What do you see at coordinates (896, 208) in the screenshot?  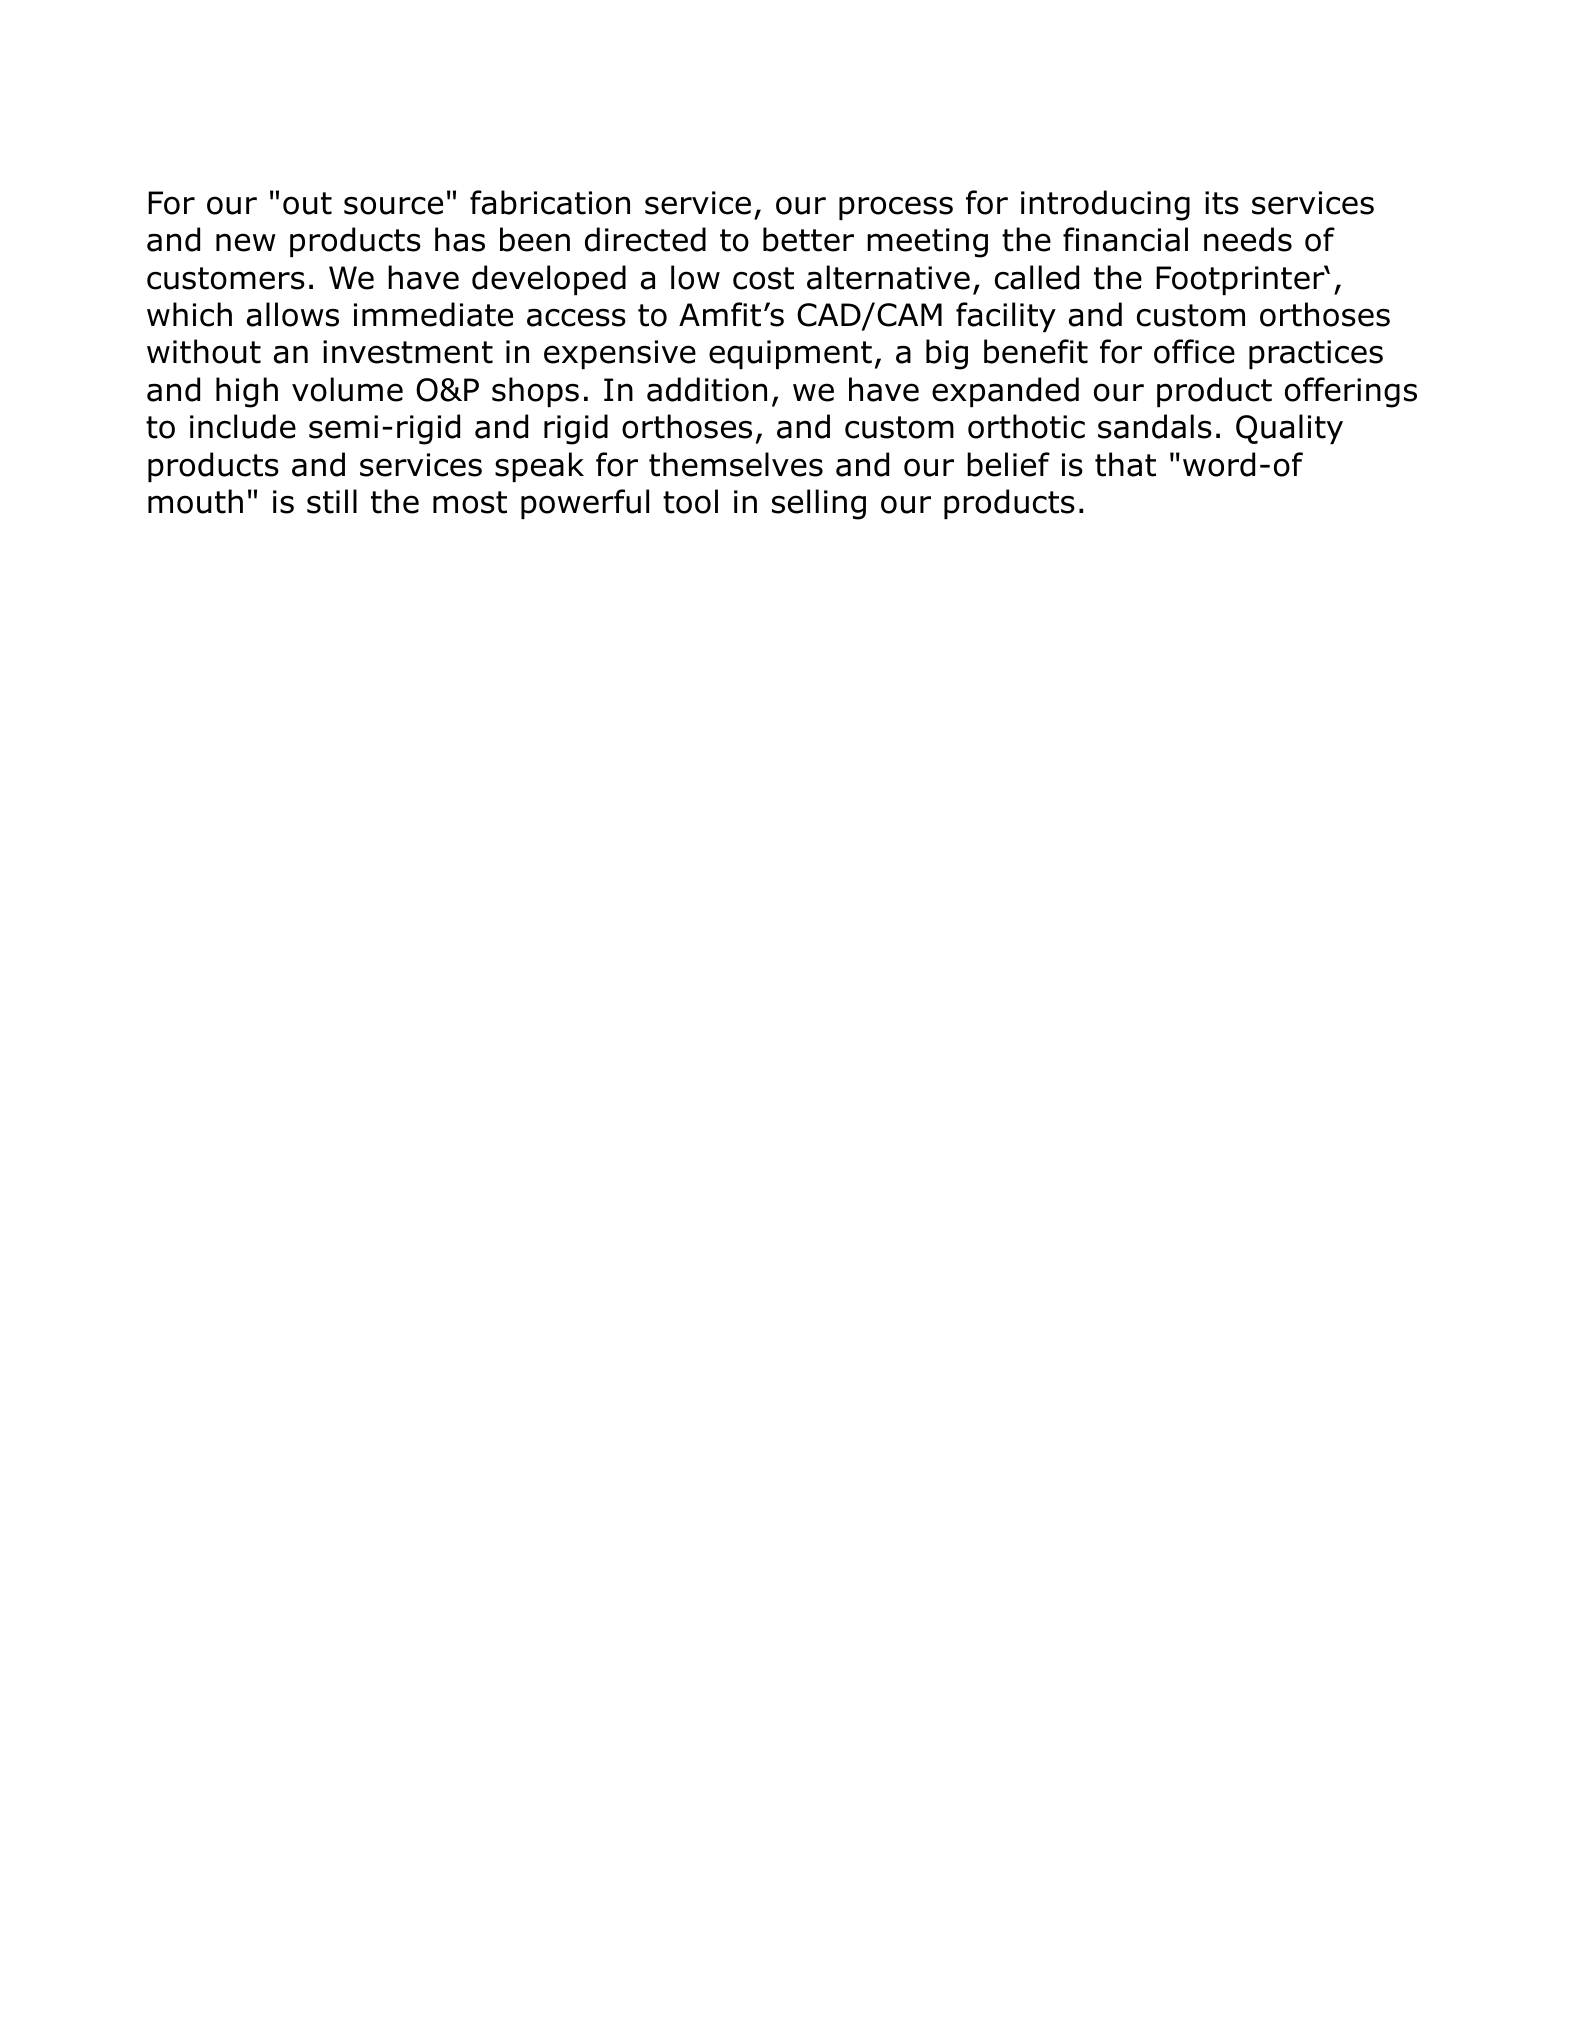 I see `process` at bounding box center [896, 208].
